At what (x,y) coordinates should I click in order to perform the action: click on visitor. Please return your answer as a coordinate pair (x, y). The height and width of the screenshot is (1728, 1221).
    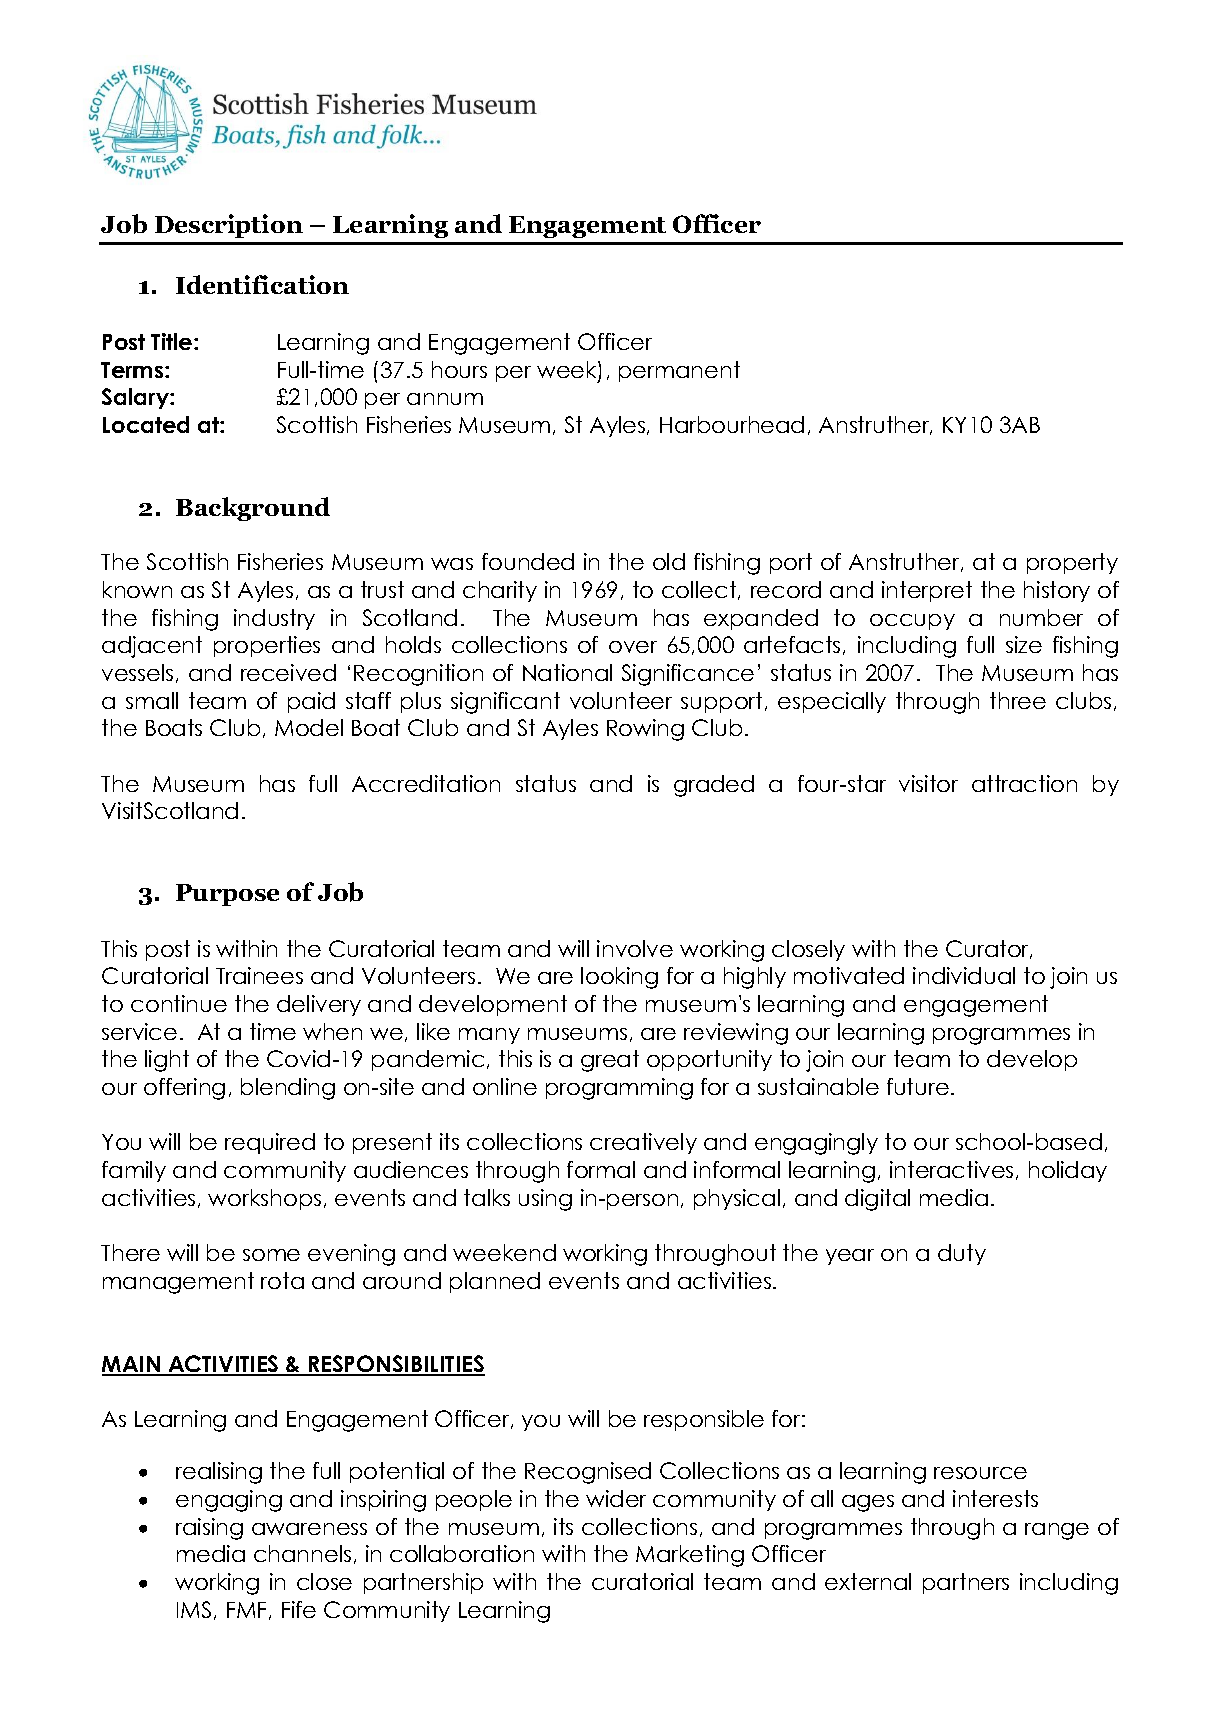
    Looking at the image, I should click on (928, 783).
